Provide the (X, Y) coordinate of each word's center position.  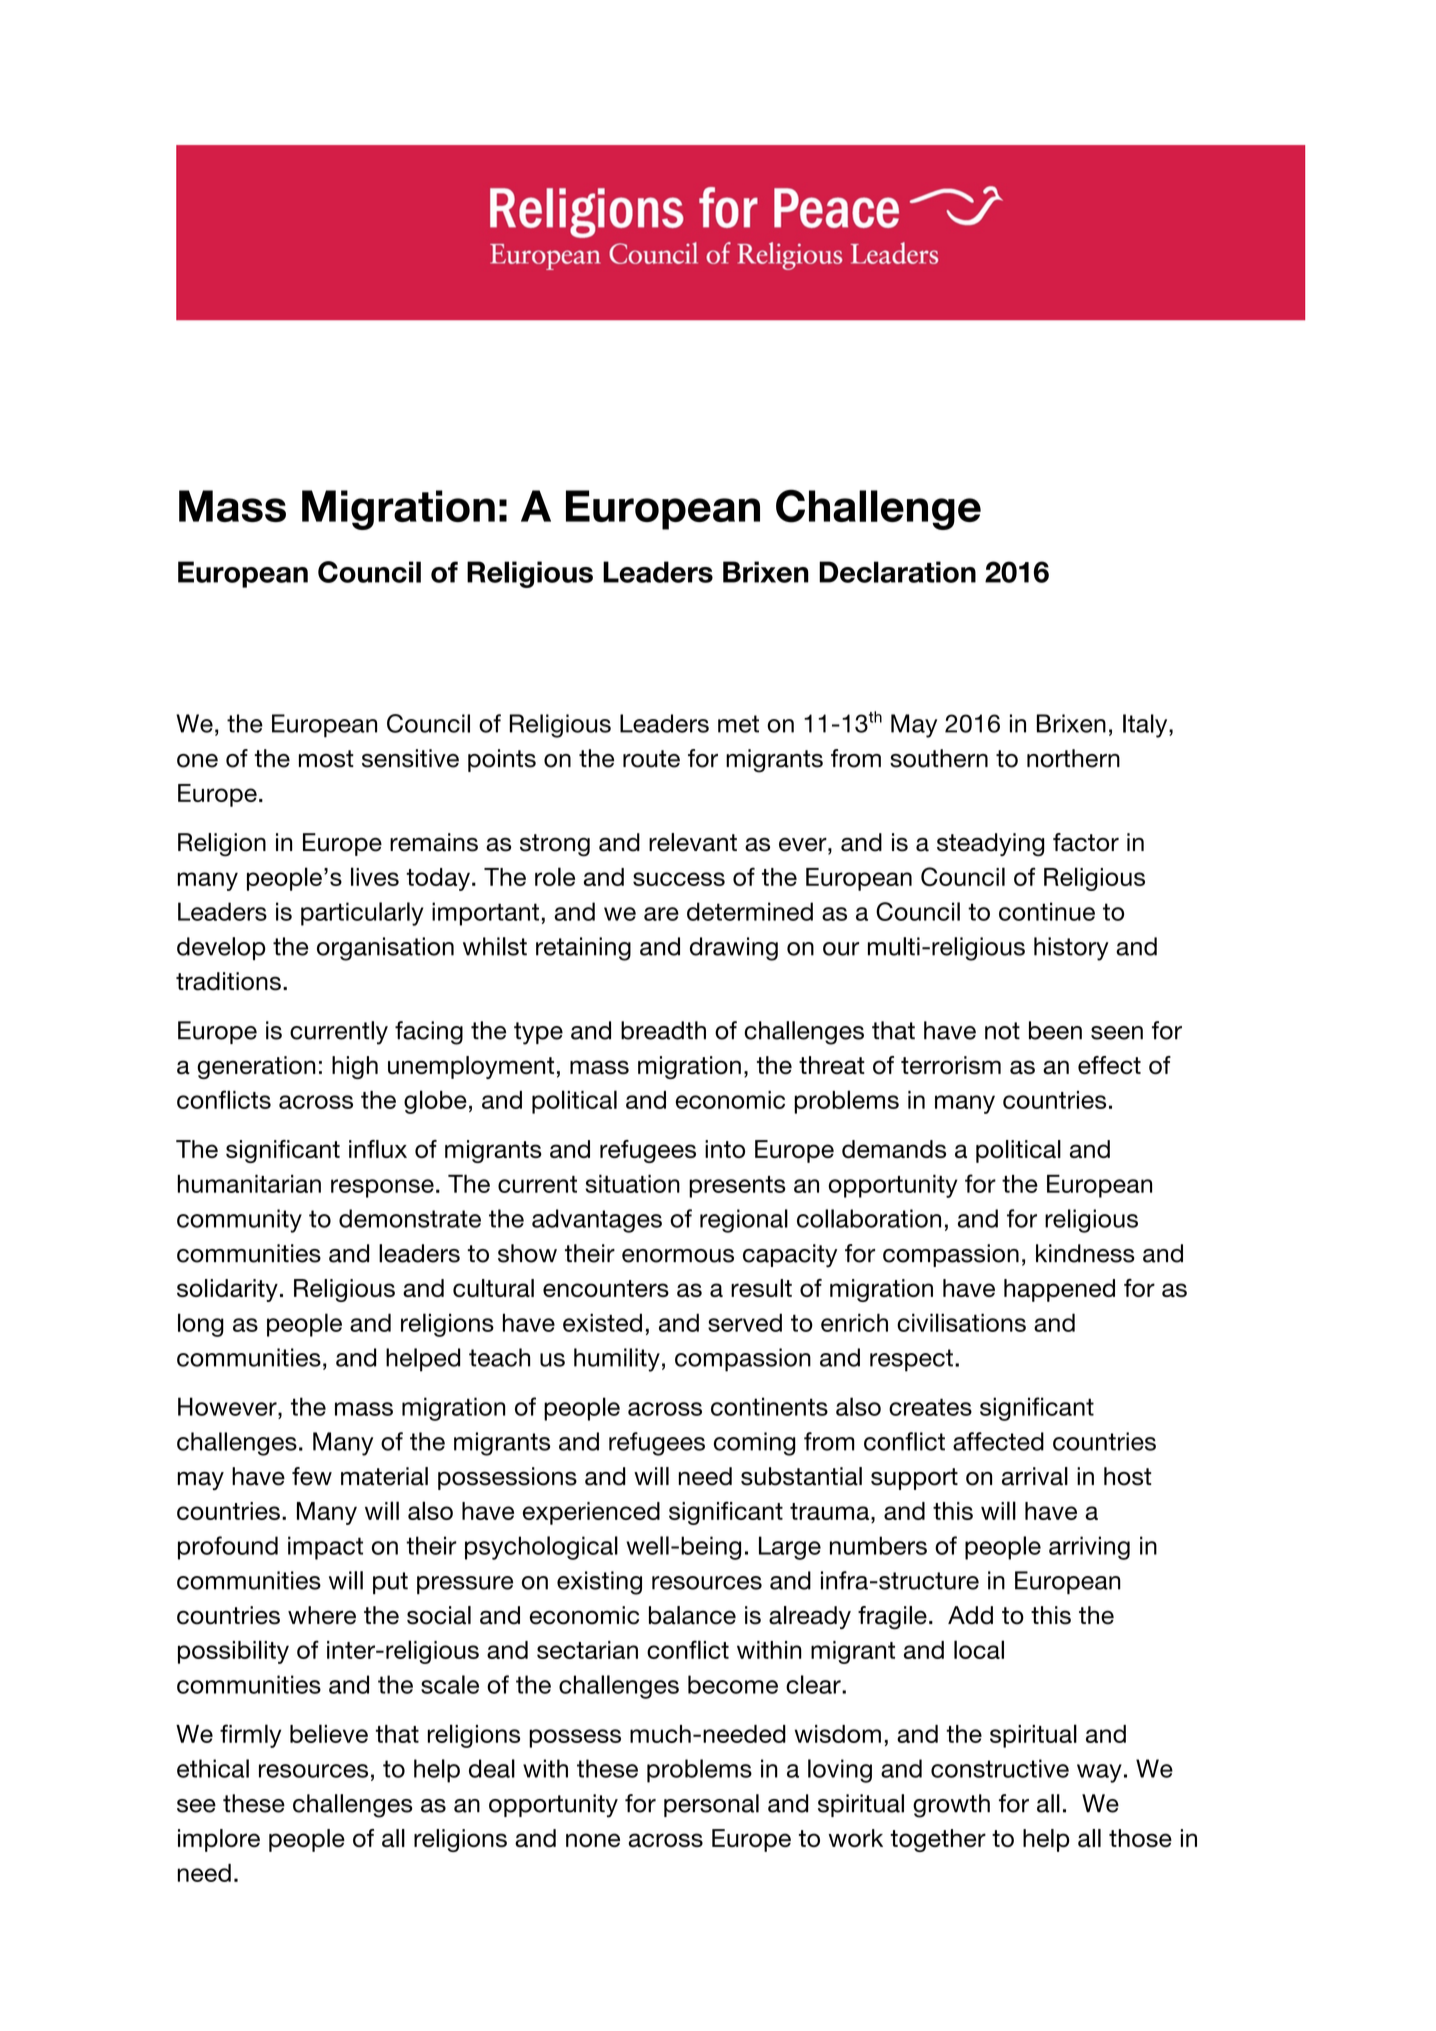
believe (329, 1733)
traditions (228, 981)
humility (617, 1360)
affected (998, 1441)
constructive (1000, 1768)
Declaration (897, 572)
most (326, 759)
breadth (663, 1030)
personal (711, 1805)
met (738, 724)
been (1055, 1030)
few (312, 1476)
